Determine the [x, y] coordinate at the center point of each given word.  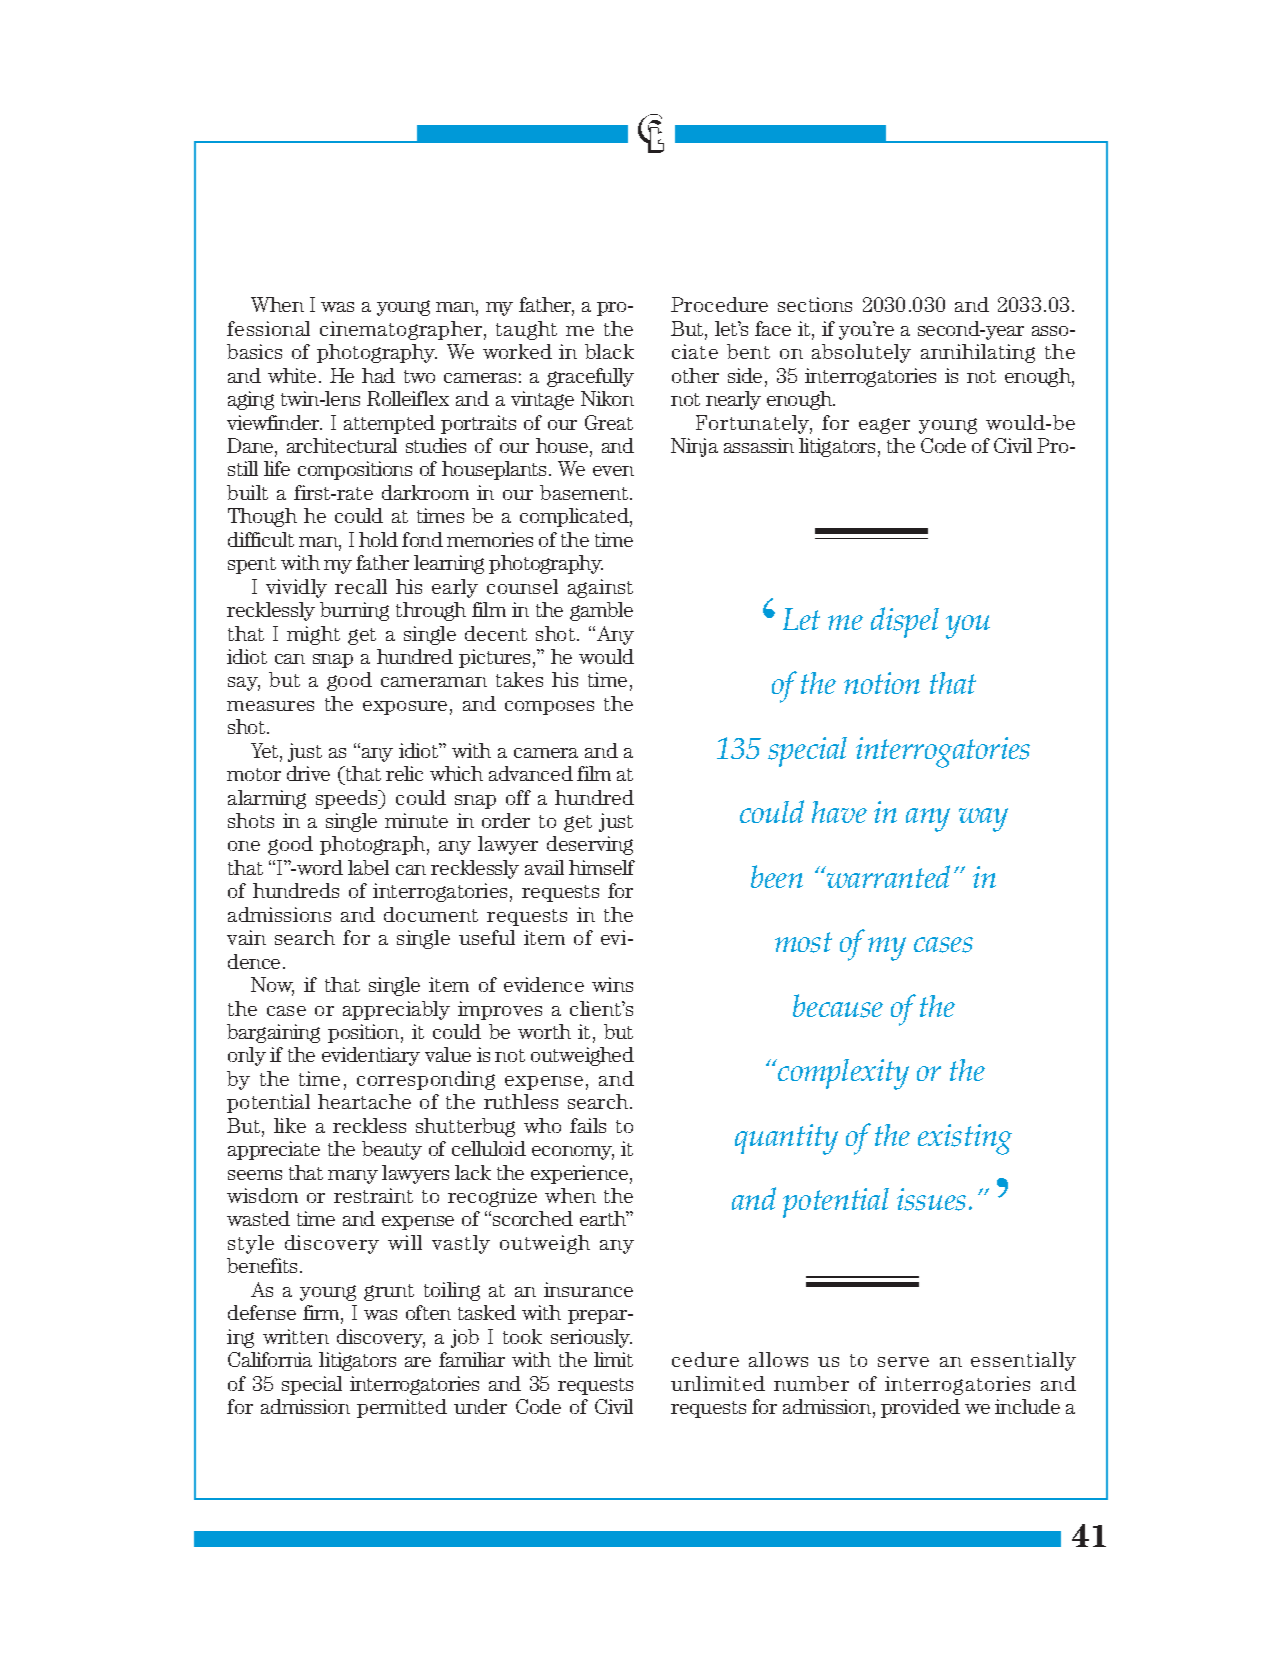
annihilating [978, 353]
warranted [887, 876]
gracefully [590, 377]
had [378, 375]
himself [602, 867]
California [270, 1359]
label [368, 867]
